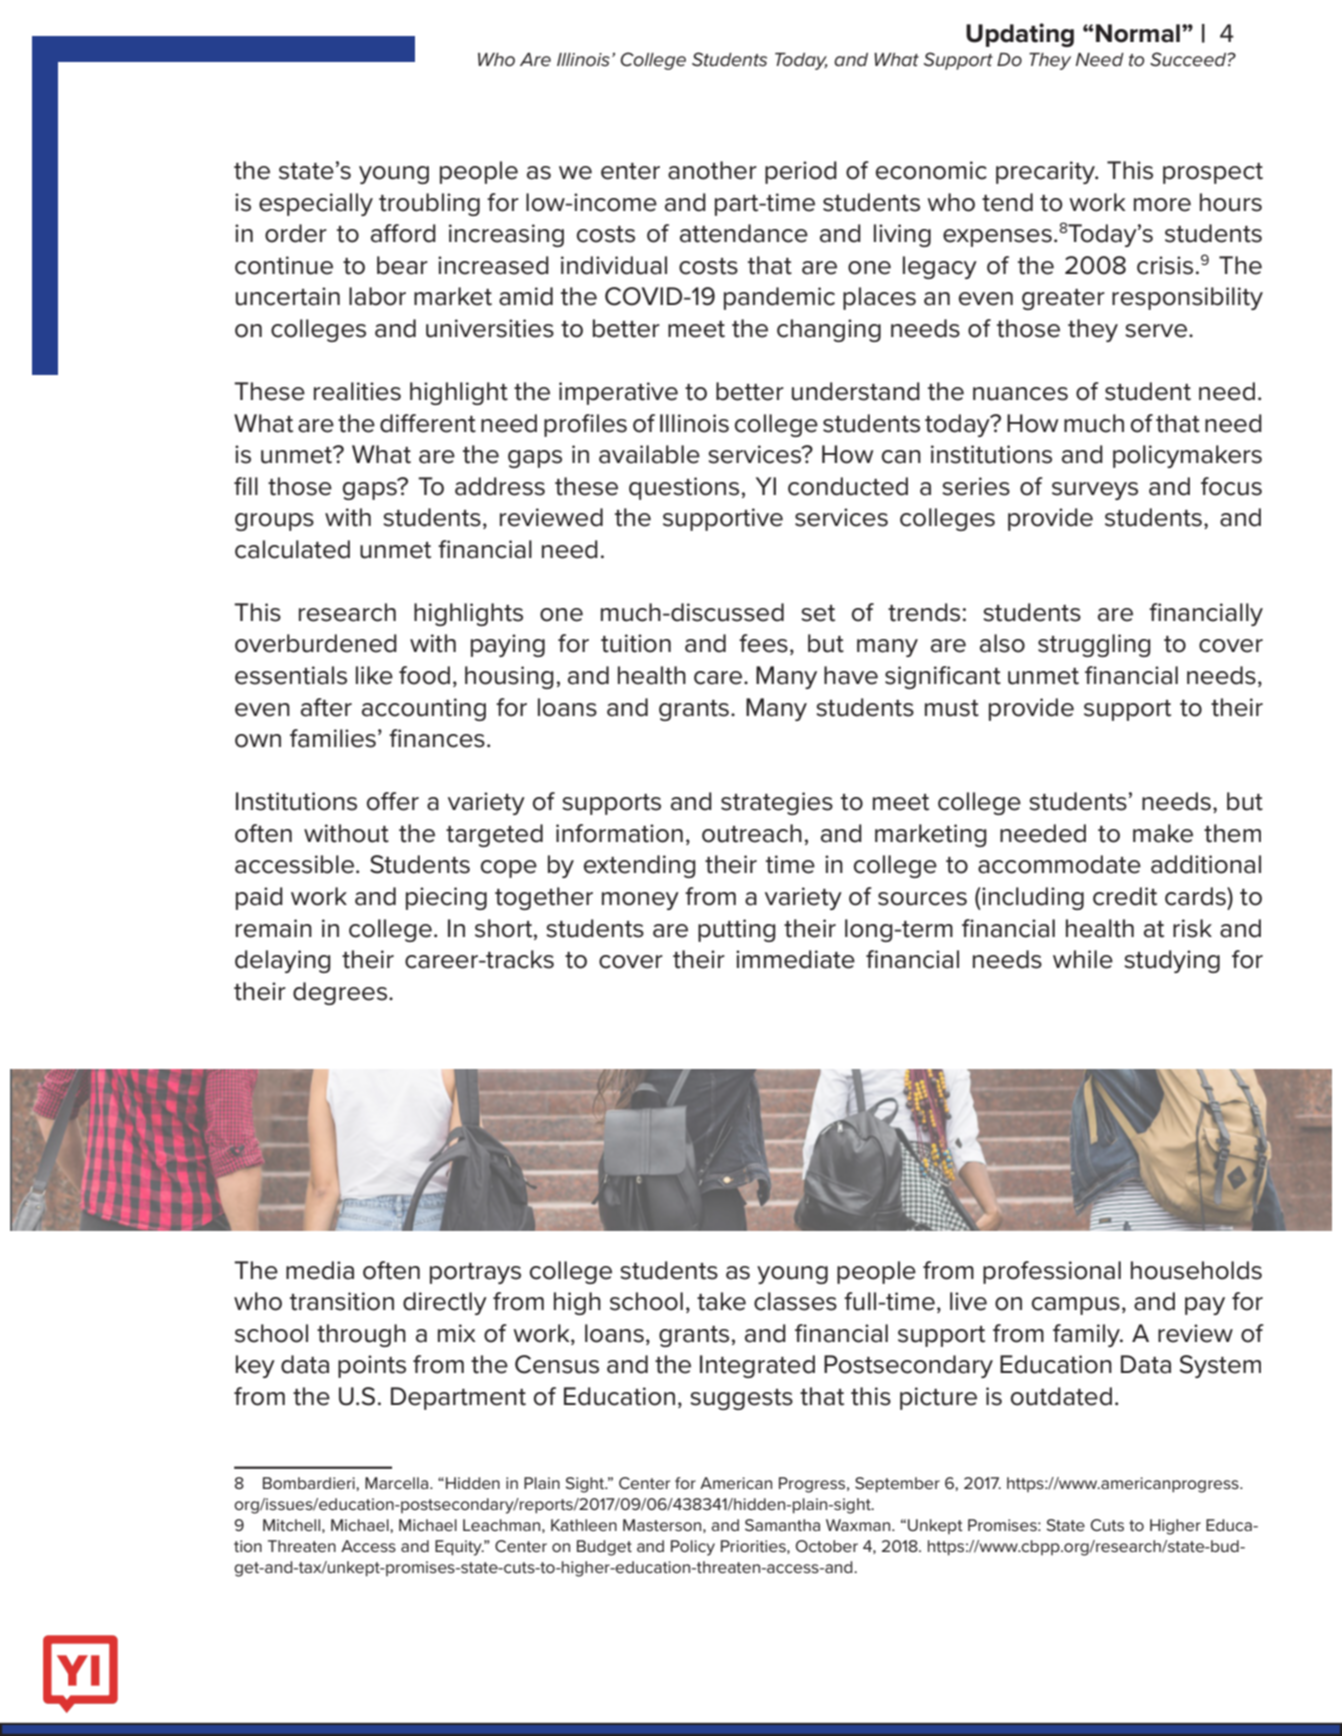 The width and height of the document is (1342, 1736). Describe the element at coordinates (777, 803) in the document. I see `strategies` at that location.
